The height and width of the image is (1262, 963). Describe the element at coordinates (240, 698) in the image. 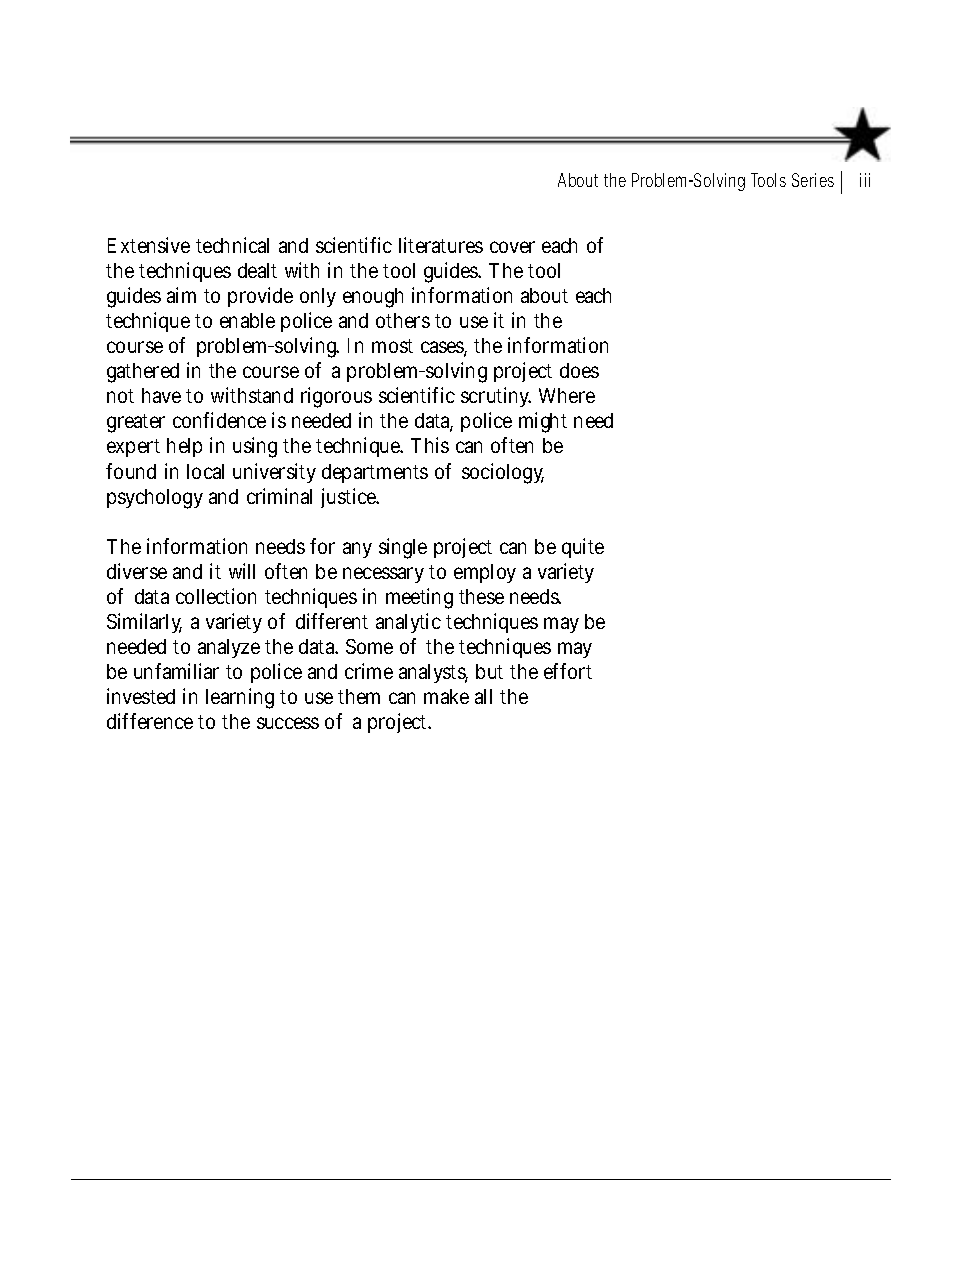

I see `learning` at that location.
